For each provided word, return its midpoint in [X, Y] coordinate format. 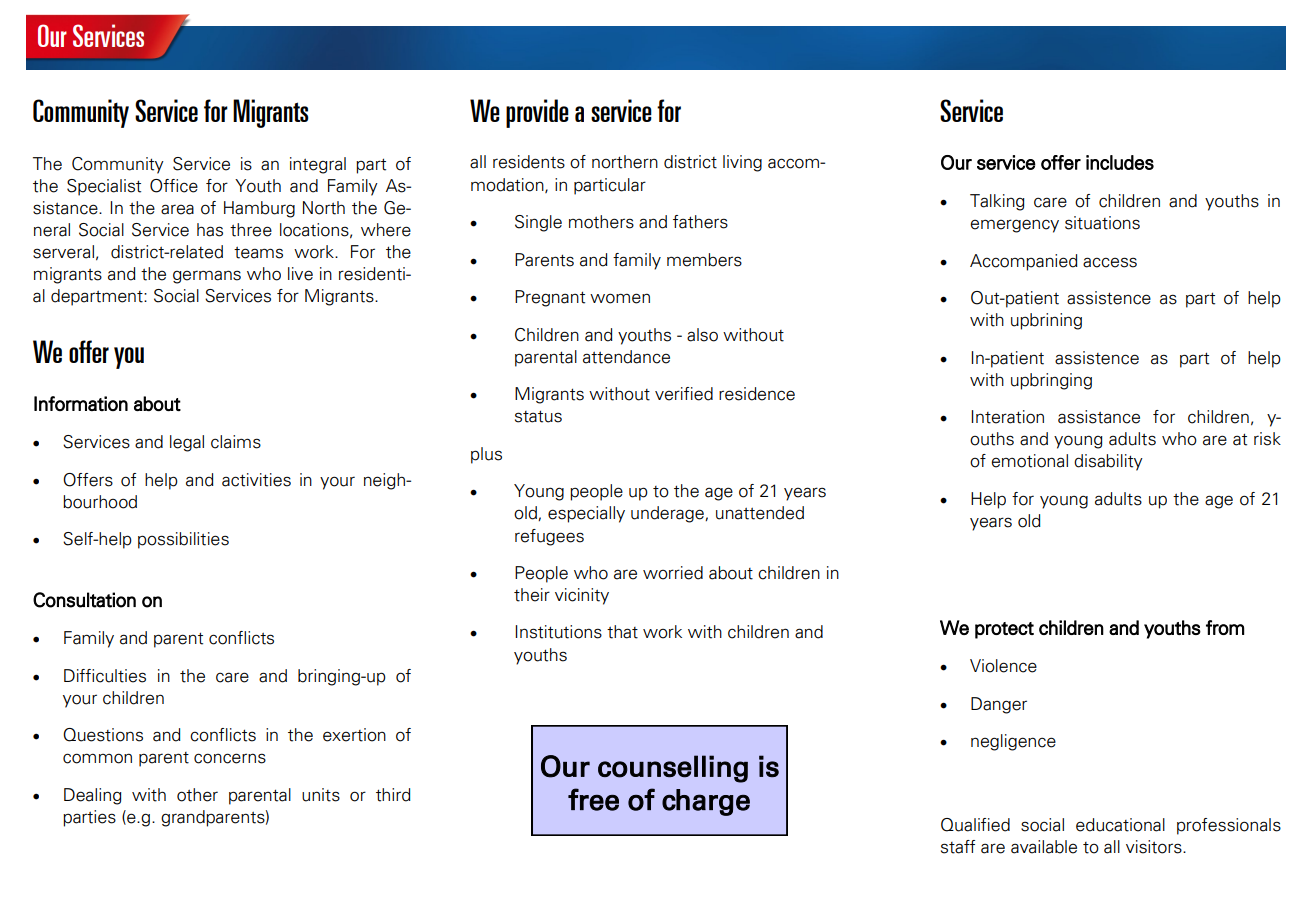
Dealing [92, 796]
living [742, 163]
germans [207, 277]
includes [1120, 162]
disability [1108, 462]
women [620, 298]
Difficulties [105, 676]
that [622, 632]
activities [256, 480]
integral [318, 165]
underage [668, 514]
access [1110, 262]
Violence [1003, 666]
